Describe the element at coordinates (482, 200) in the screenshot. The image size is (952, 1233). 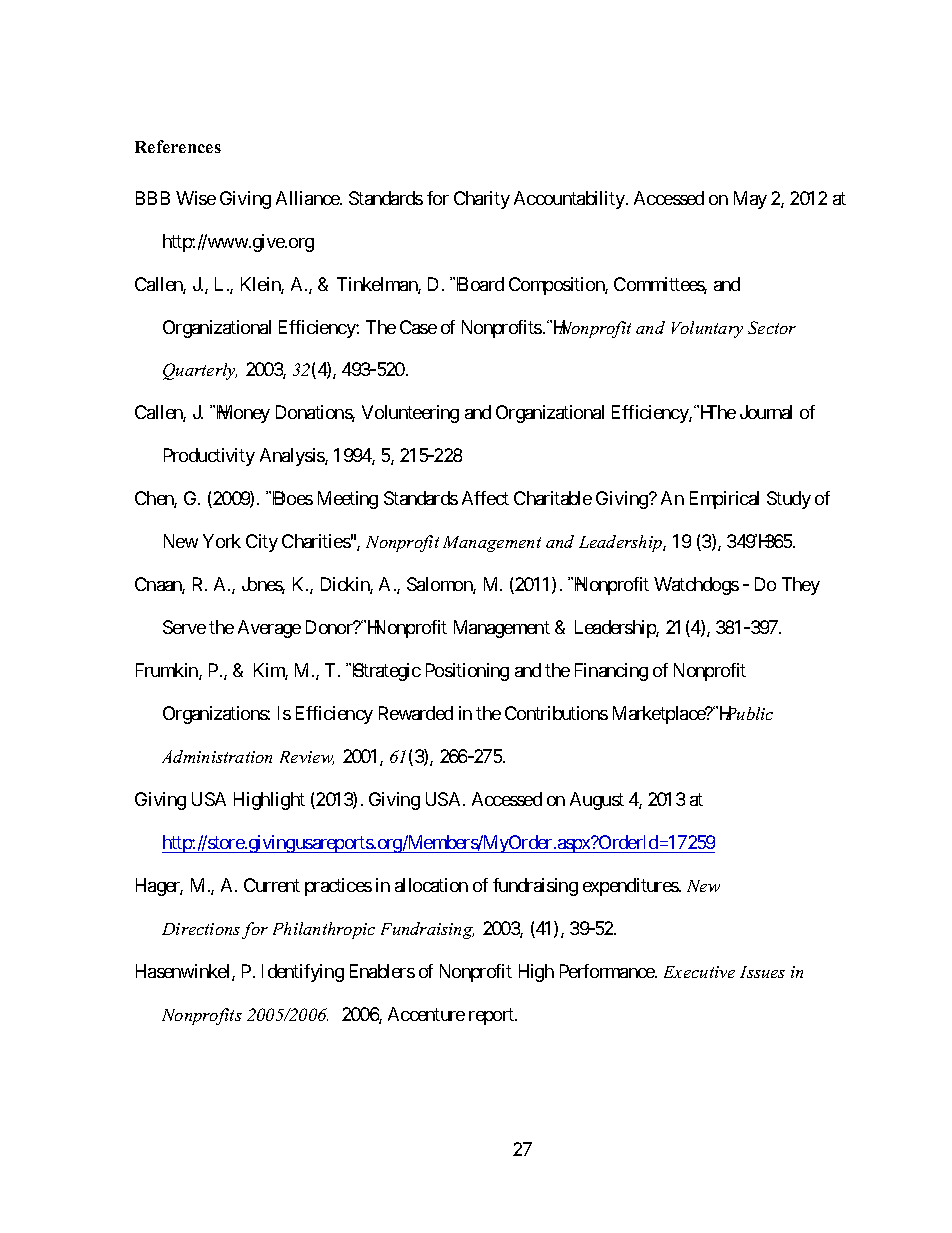
I see `Charity` at that location.
